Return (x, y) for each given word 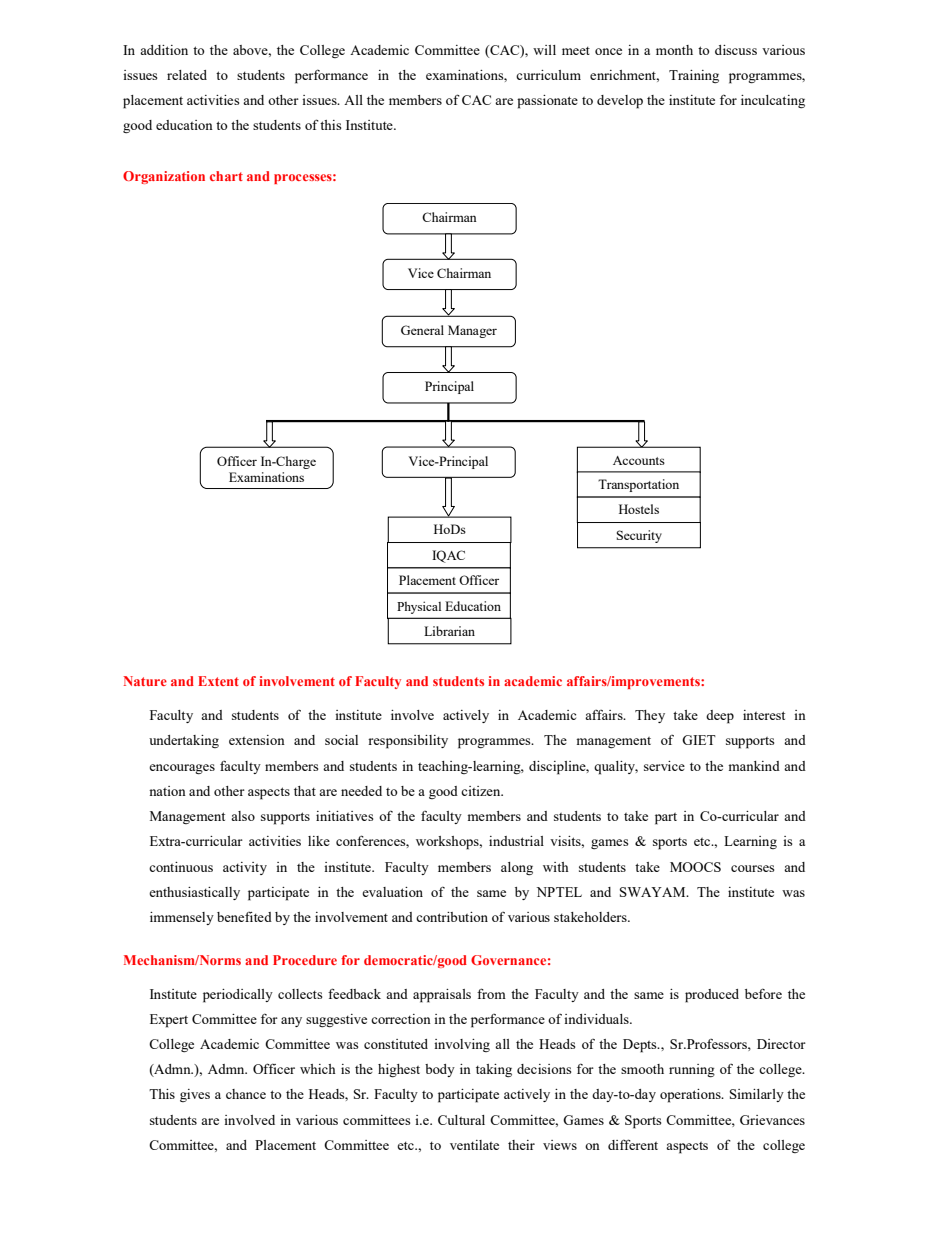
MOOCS (695, 867)
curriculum (548, 75)
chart (226, 176)
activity (245, 868)
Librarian (449, 631)
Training (694, 76)
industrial (516, 841)
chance (246, 1094)
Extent (218, 681)
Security (639, 536)
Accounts (639, 460)
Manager (472, 331)
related (187, 75)
